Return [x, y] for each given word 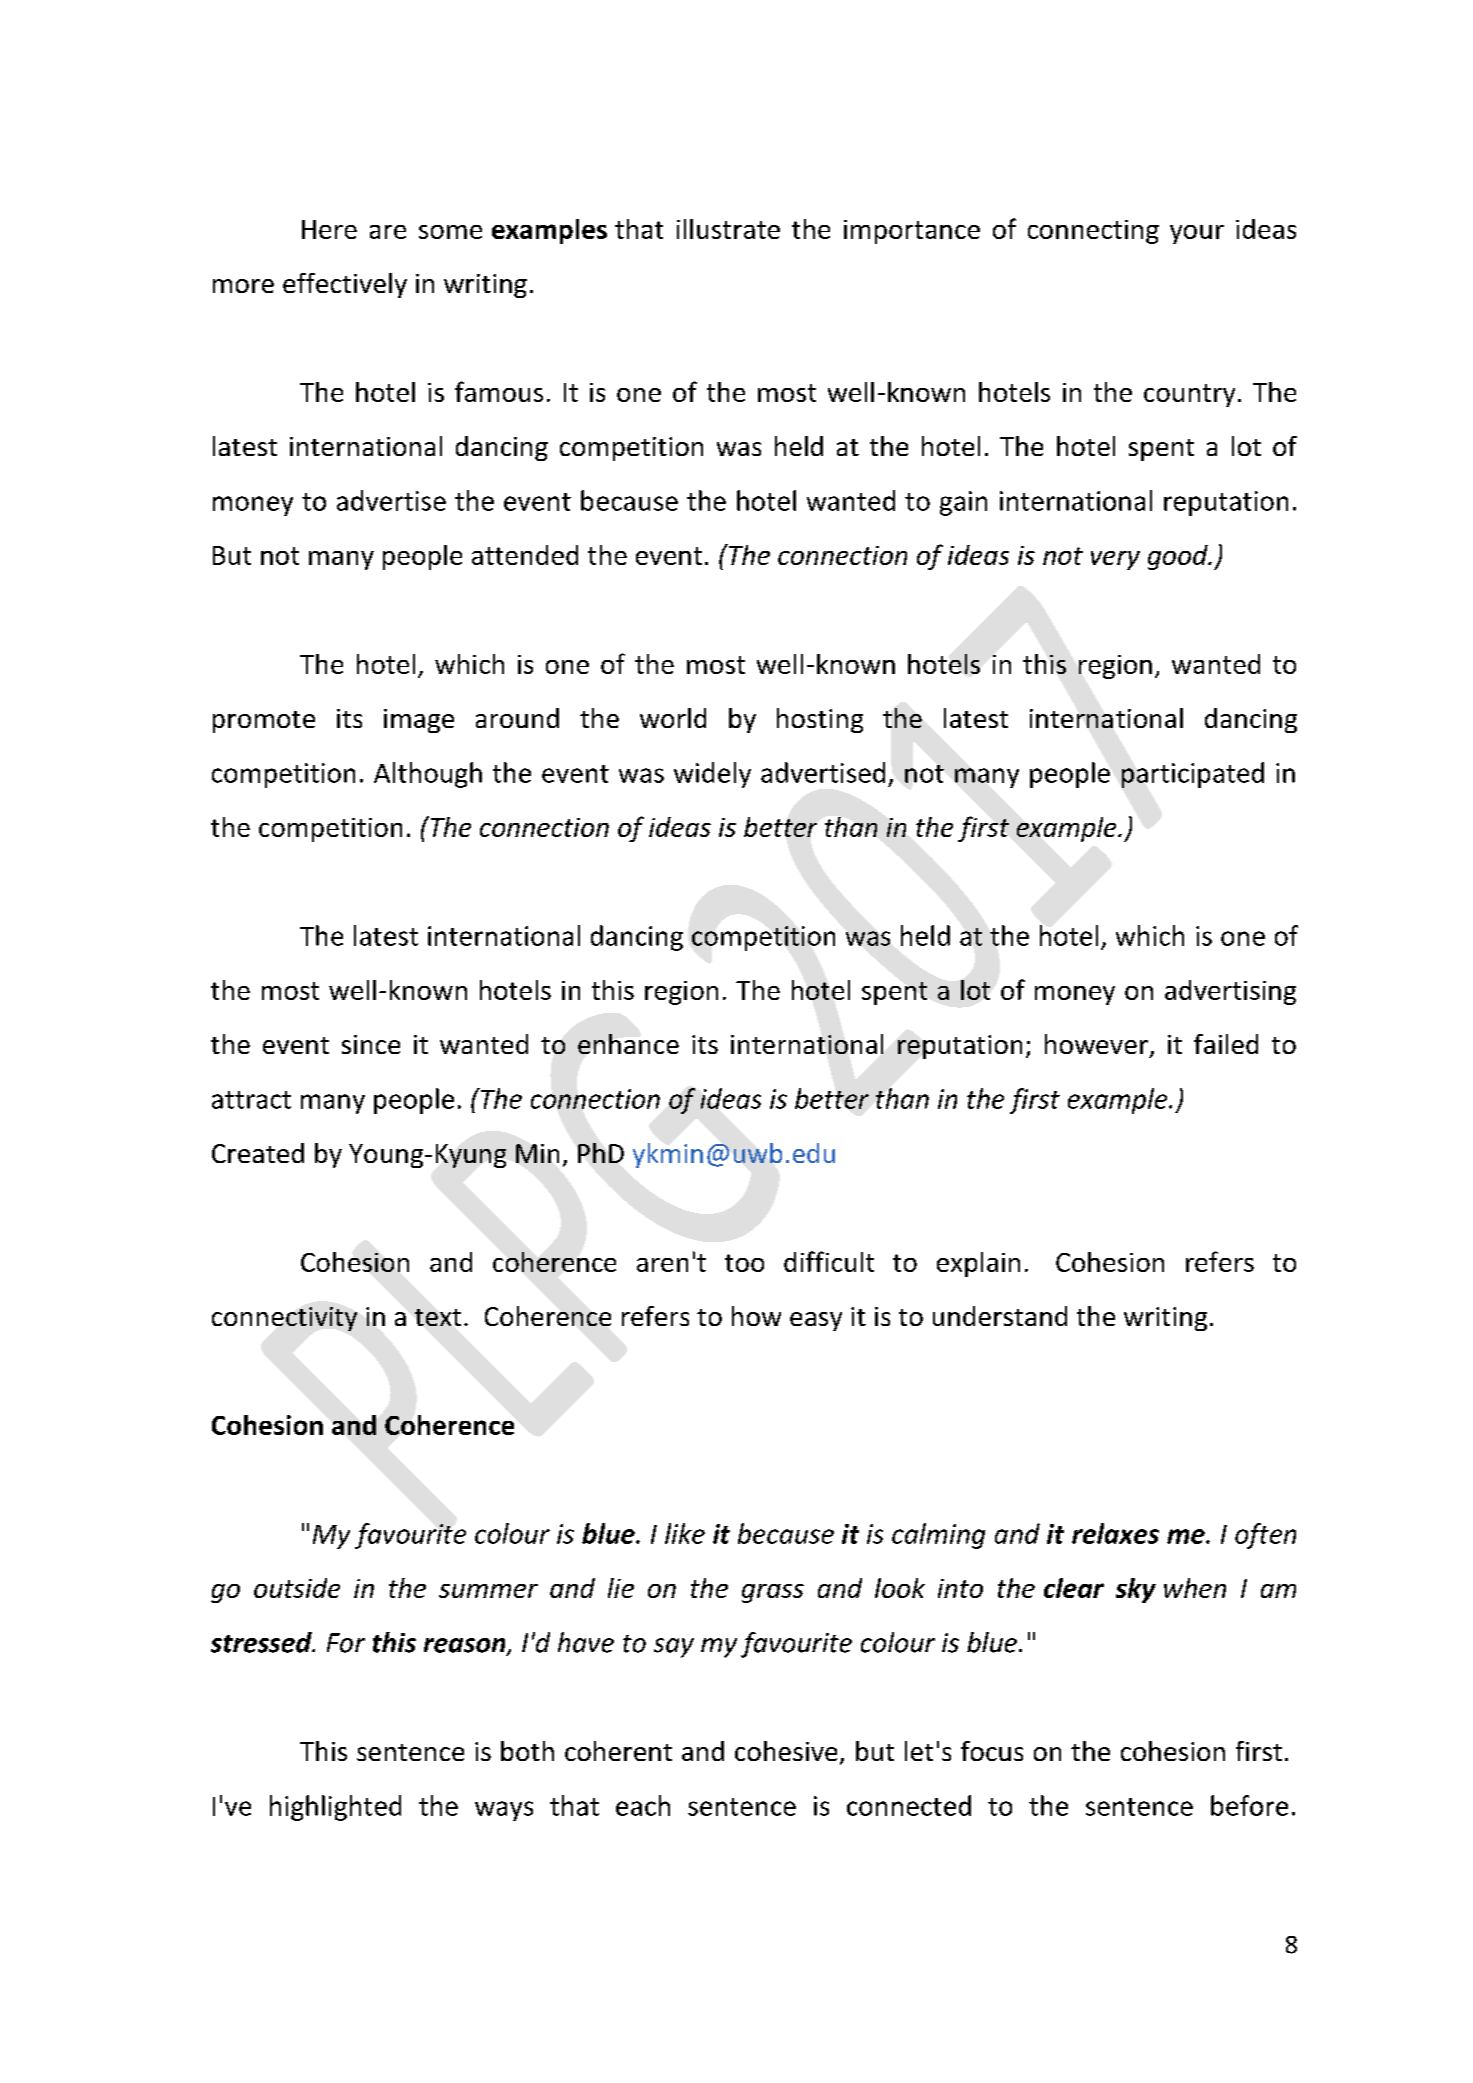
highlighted [335, 1808]
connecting [1093, 232]
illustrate [728, 229]
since [371, 1044]
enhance [628, 1044]
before [1249, 1805]
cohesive [786, 1751]
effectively [345, 285]
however [1096, 1044]
